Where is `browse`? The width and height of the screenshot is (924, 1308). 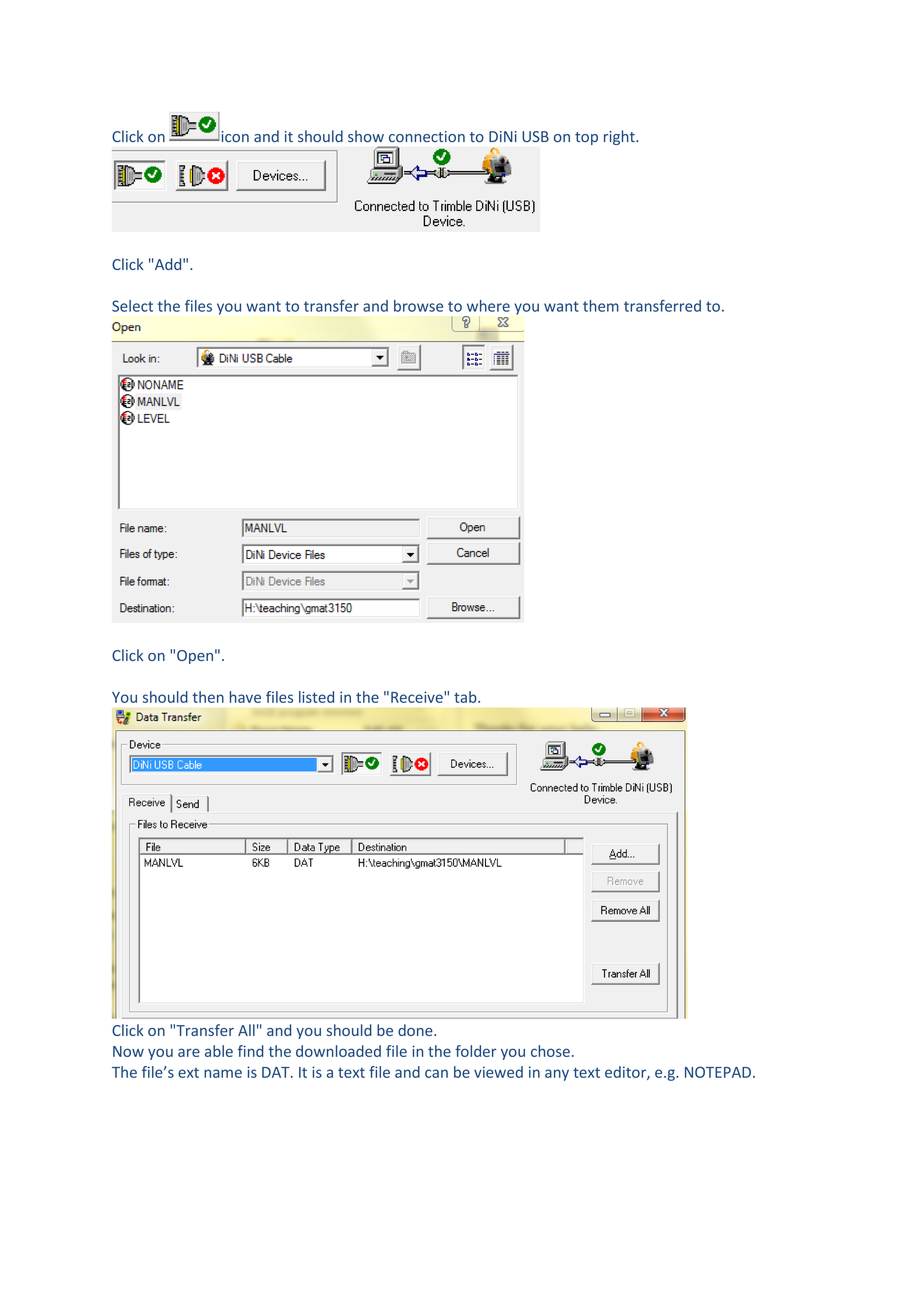 browse is located at coordinates (418, 306).
